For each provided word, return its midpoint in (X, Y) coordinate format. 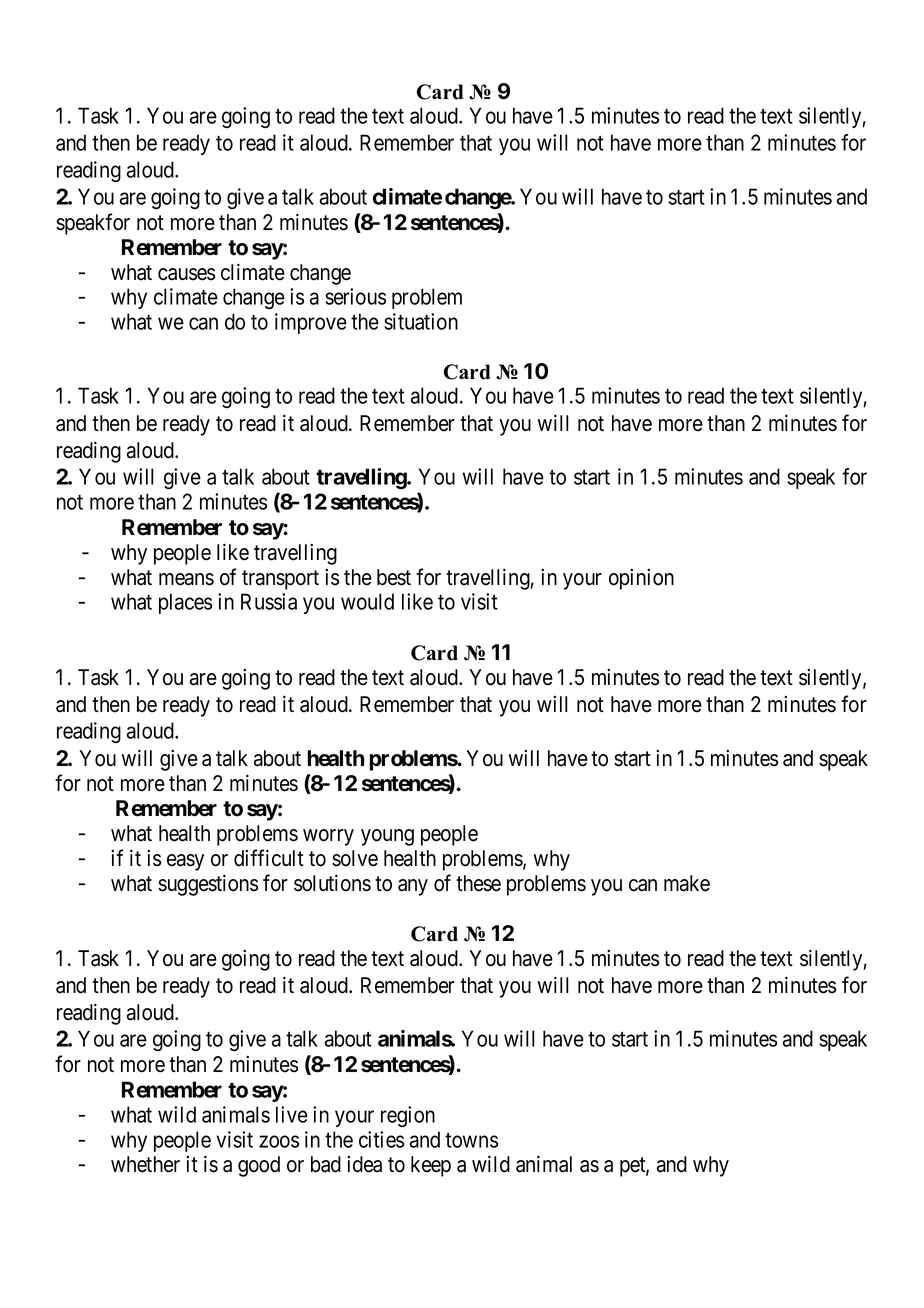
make (687, 883)
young (387, 837)
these (478, 883)
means (186, 579)
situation (421, 321)
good (259, 1166)
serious (355, 296)
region (408, 1116)
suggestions (208, 885)
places (185, 603)
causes (186, 274)
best (394, 577)
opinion (641, 579)
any (413, 887)
